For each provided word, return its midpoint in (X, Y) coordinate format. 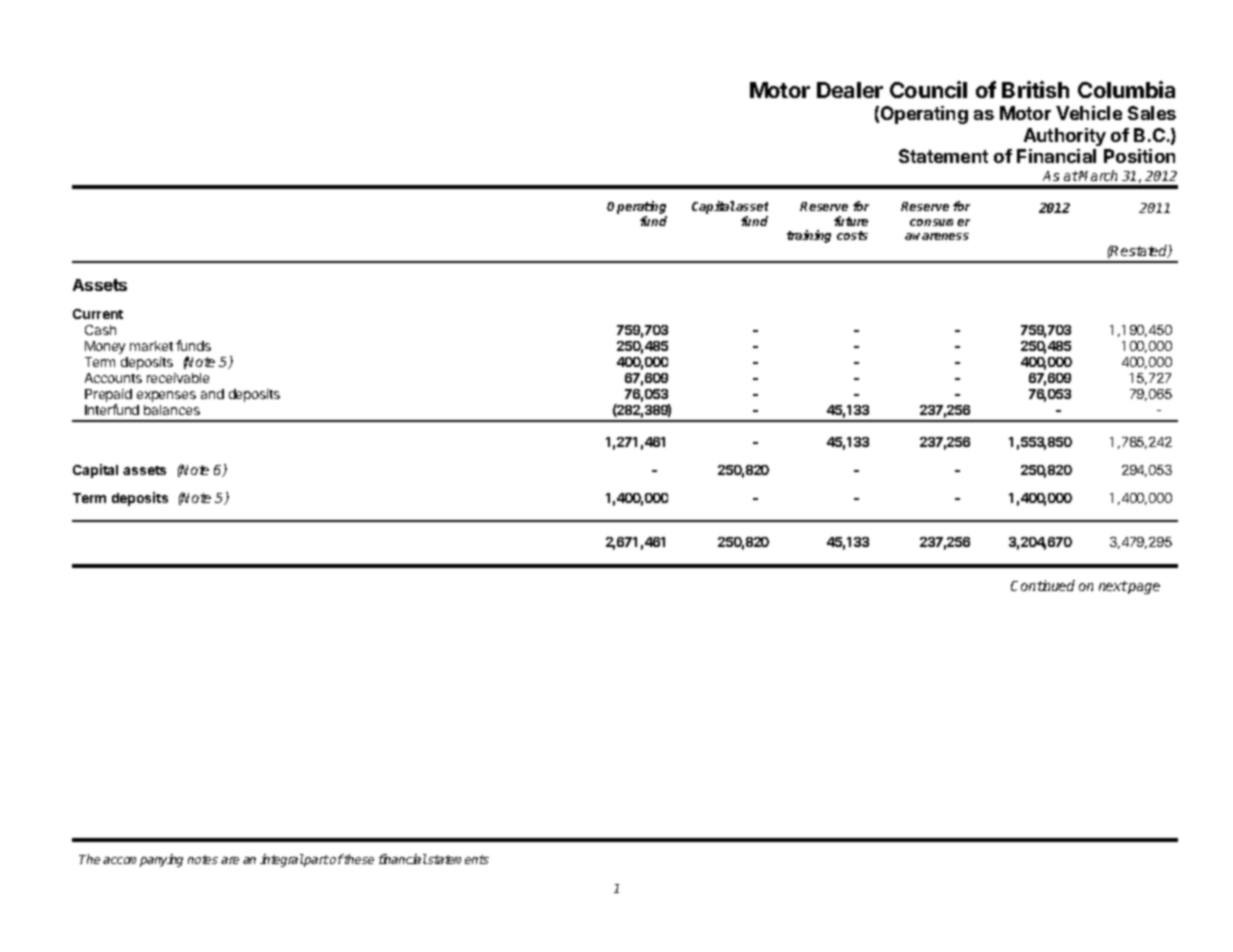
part (316, 861)
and (212, 394)
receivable (178, 378)
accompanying (143, 860)
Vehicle (1089, 113)
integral (282, 860)
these (358, 859)
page (1143, 588)
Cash (100, 330)
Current (98, 314)
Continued (1043, 585)
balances (172, 410)
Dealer (850, 90)
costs (852, 235)
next (1113, 586)
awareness (937, 236)
